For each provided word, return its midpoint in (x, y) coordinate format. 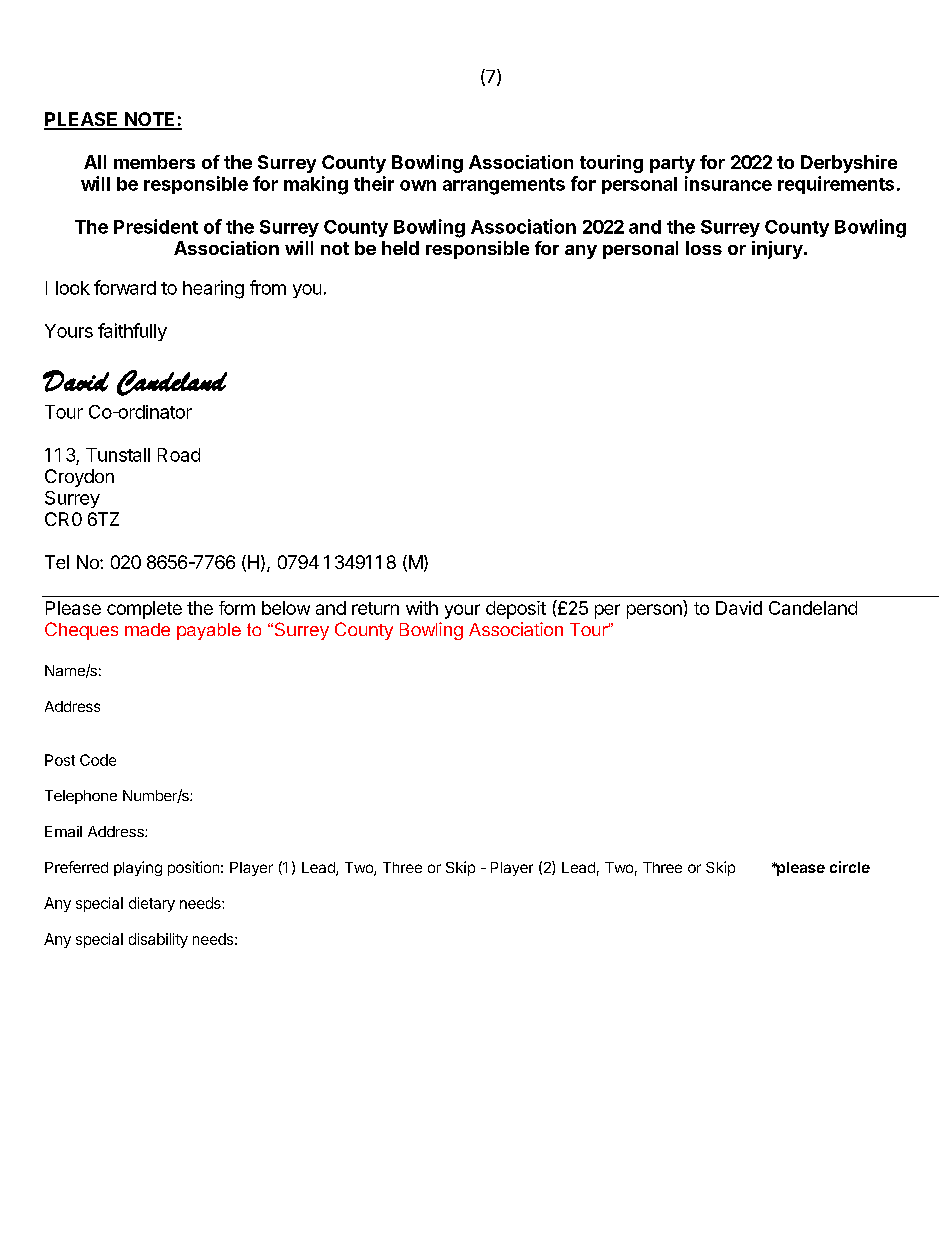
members (154, 162)
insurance (728, 183)
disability (158, 940)
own (418, 185)
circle (850, 867)
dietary (152, 904)
